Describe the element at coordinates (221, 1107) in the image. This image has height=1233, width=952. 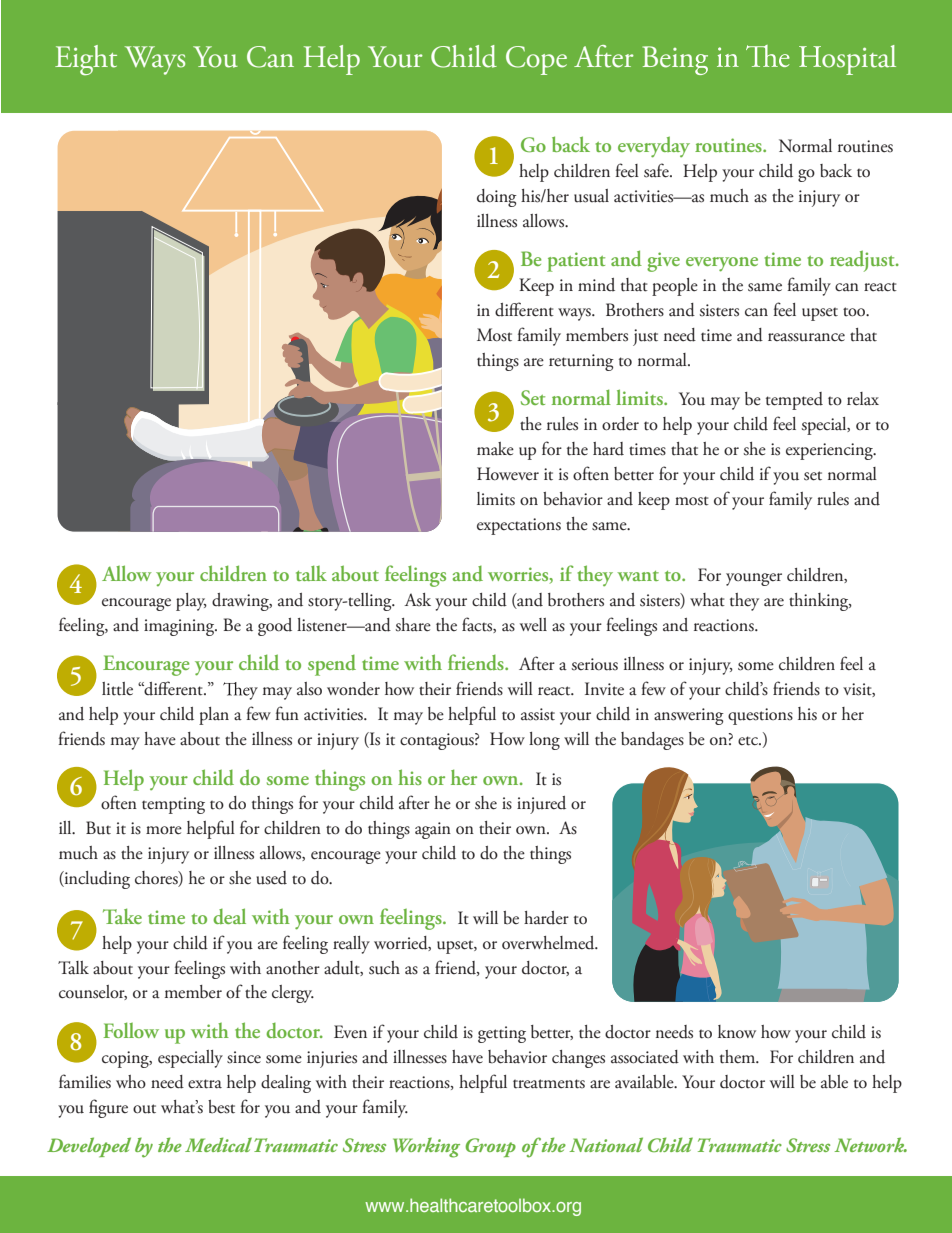
I see `best` at that location.
